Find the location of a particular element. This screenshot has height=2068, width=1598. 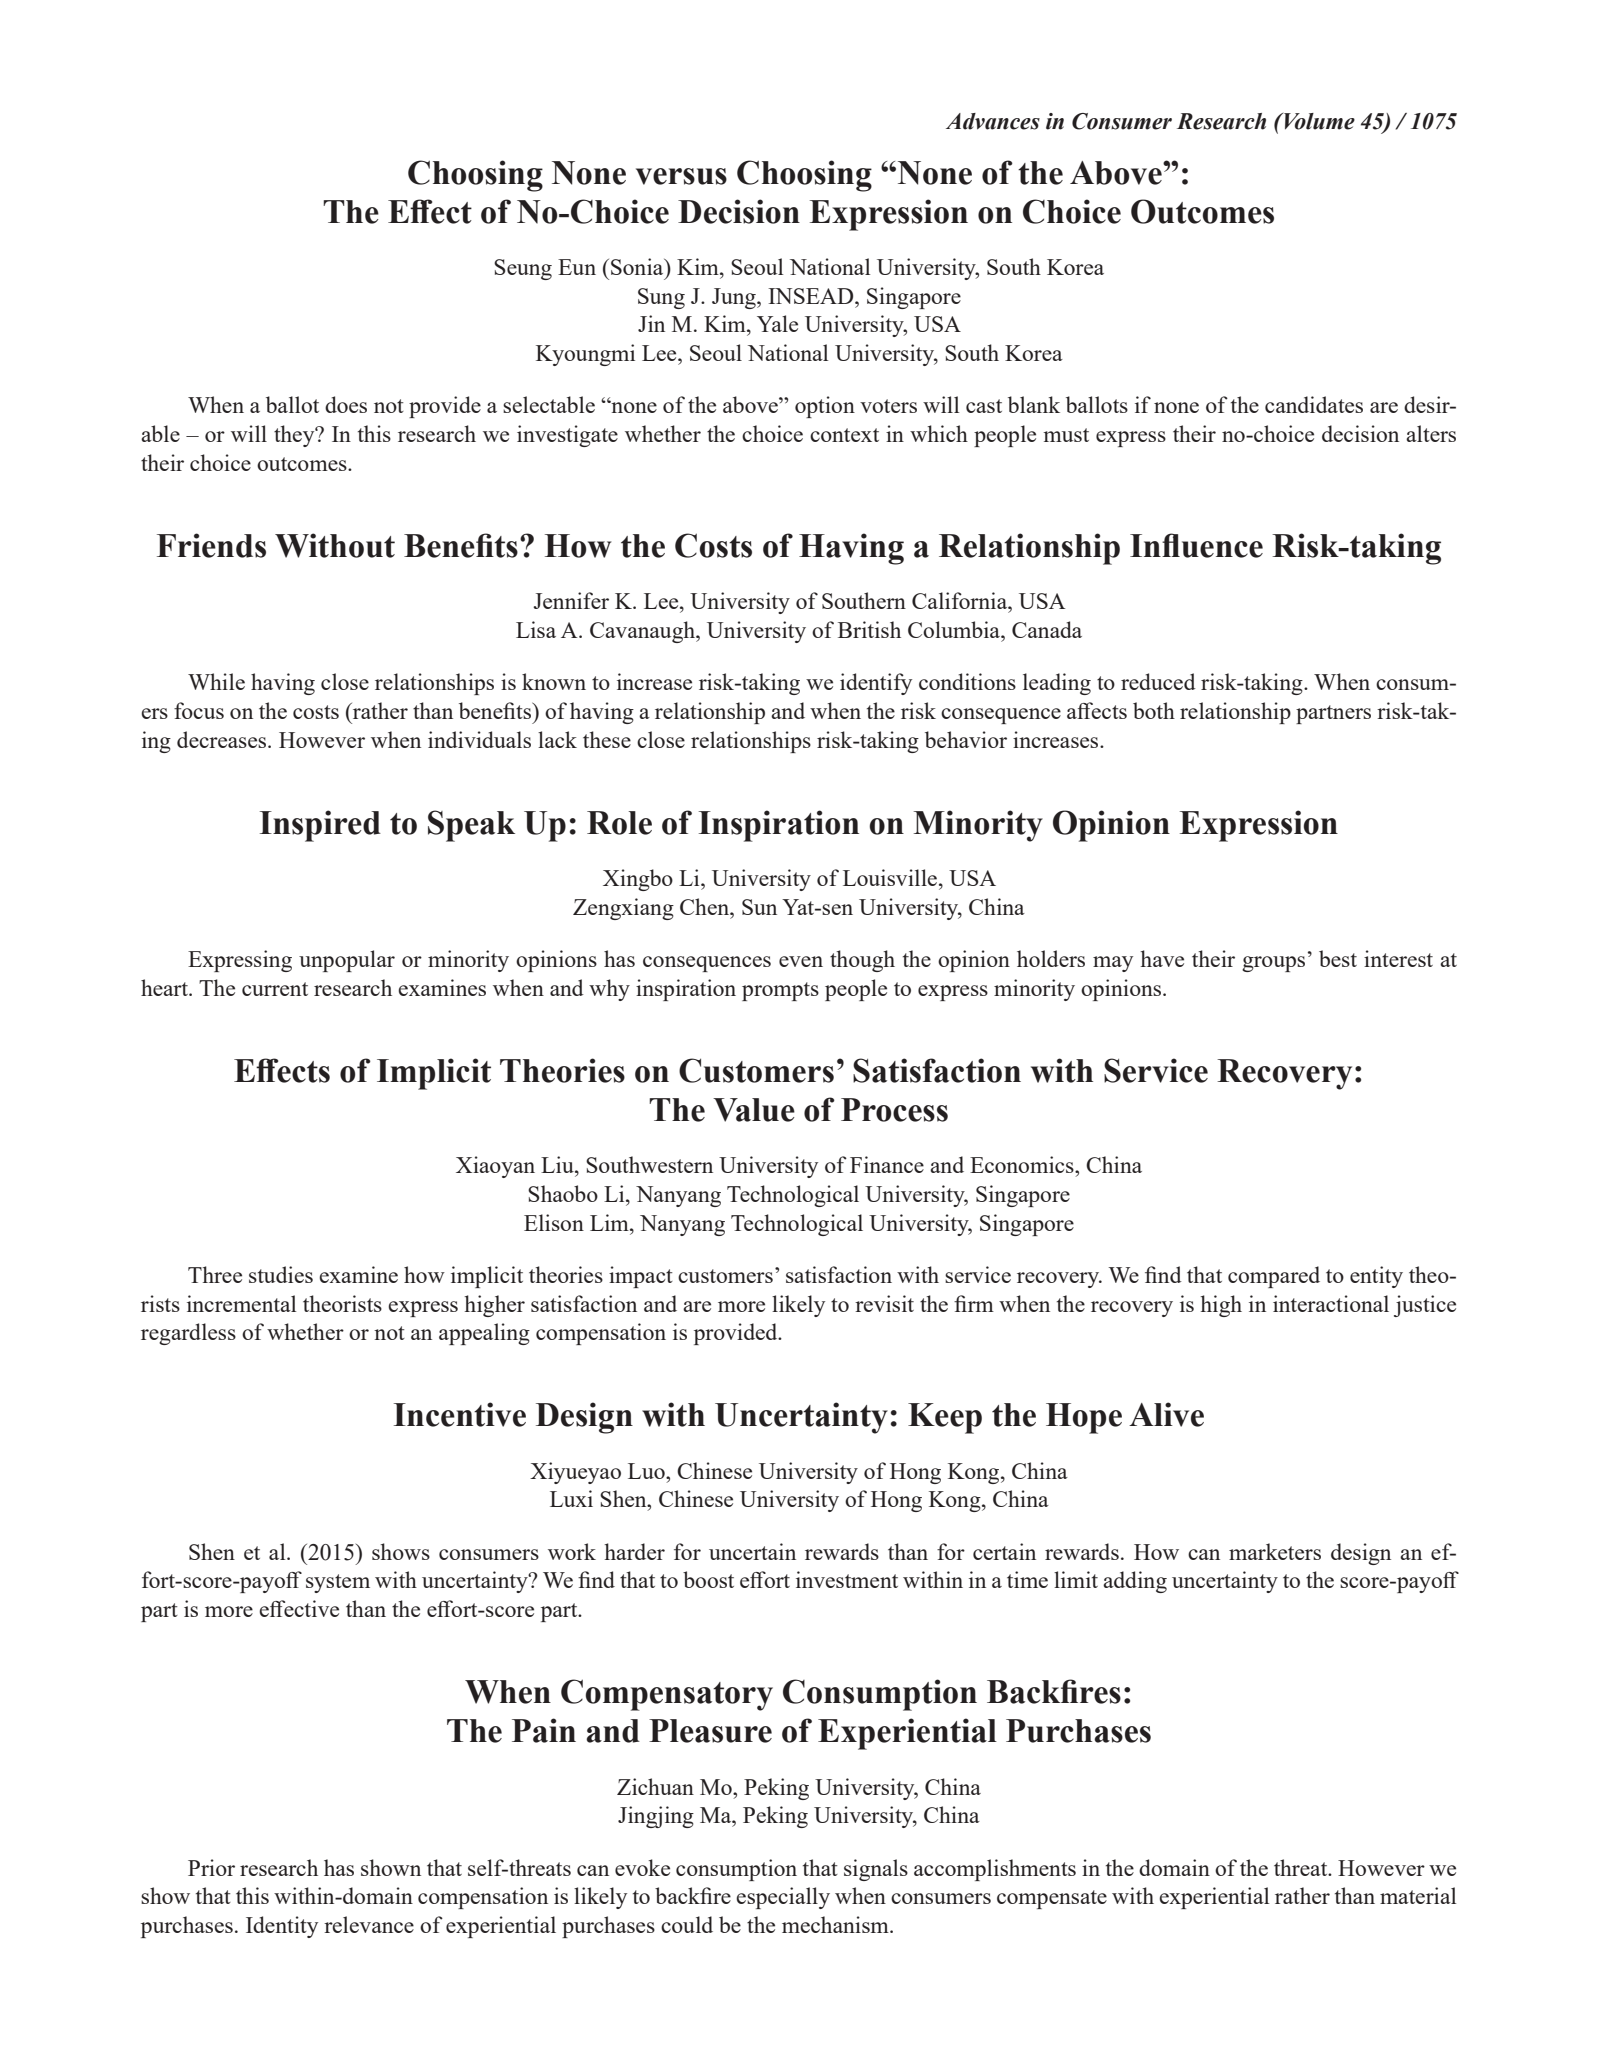

Alive is located at coordinates (1166, 1414).
